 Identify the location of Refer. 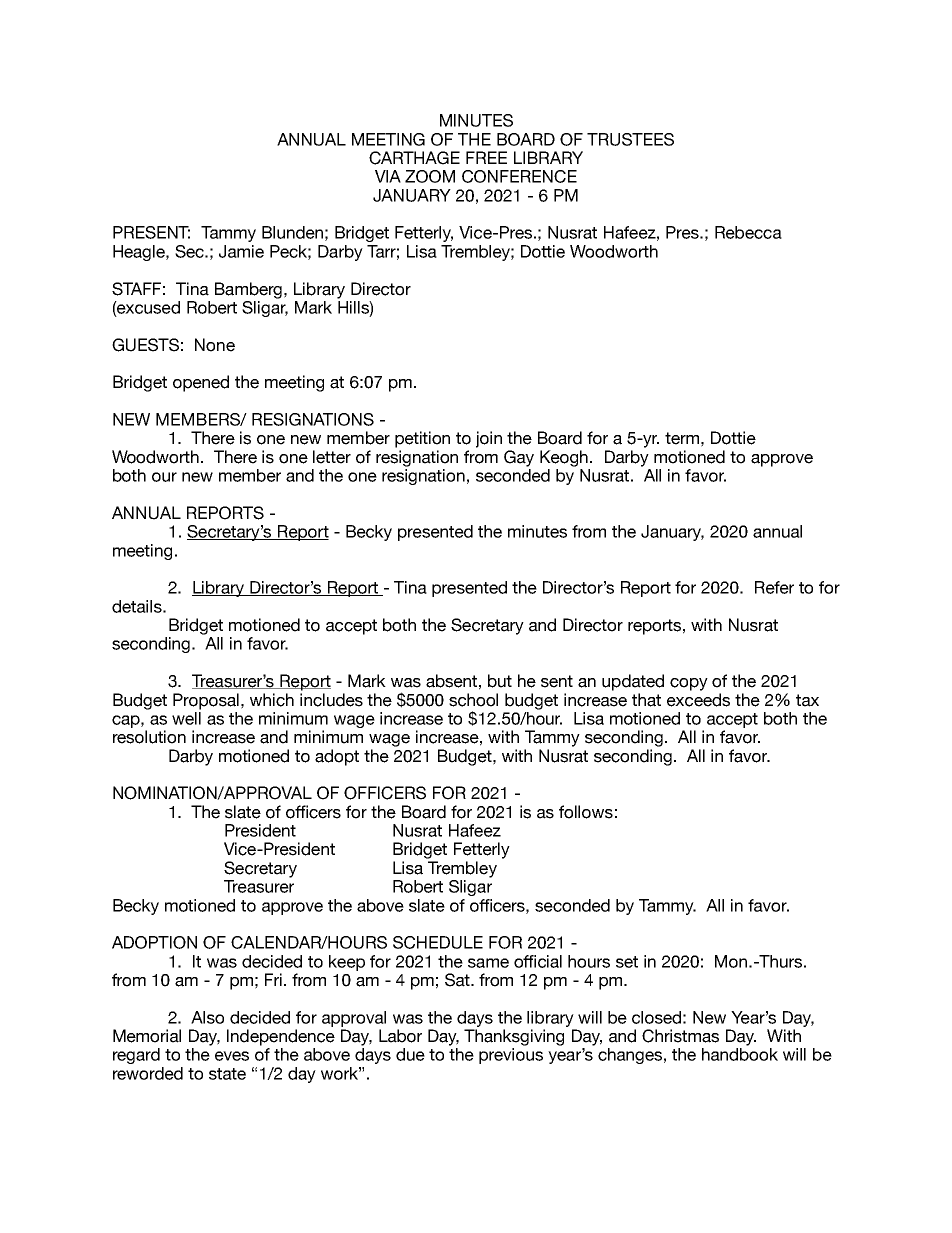
(774, 587).
